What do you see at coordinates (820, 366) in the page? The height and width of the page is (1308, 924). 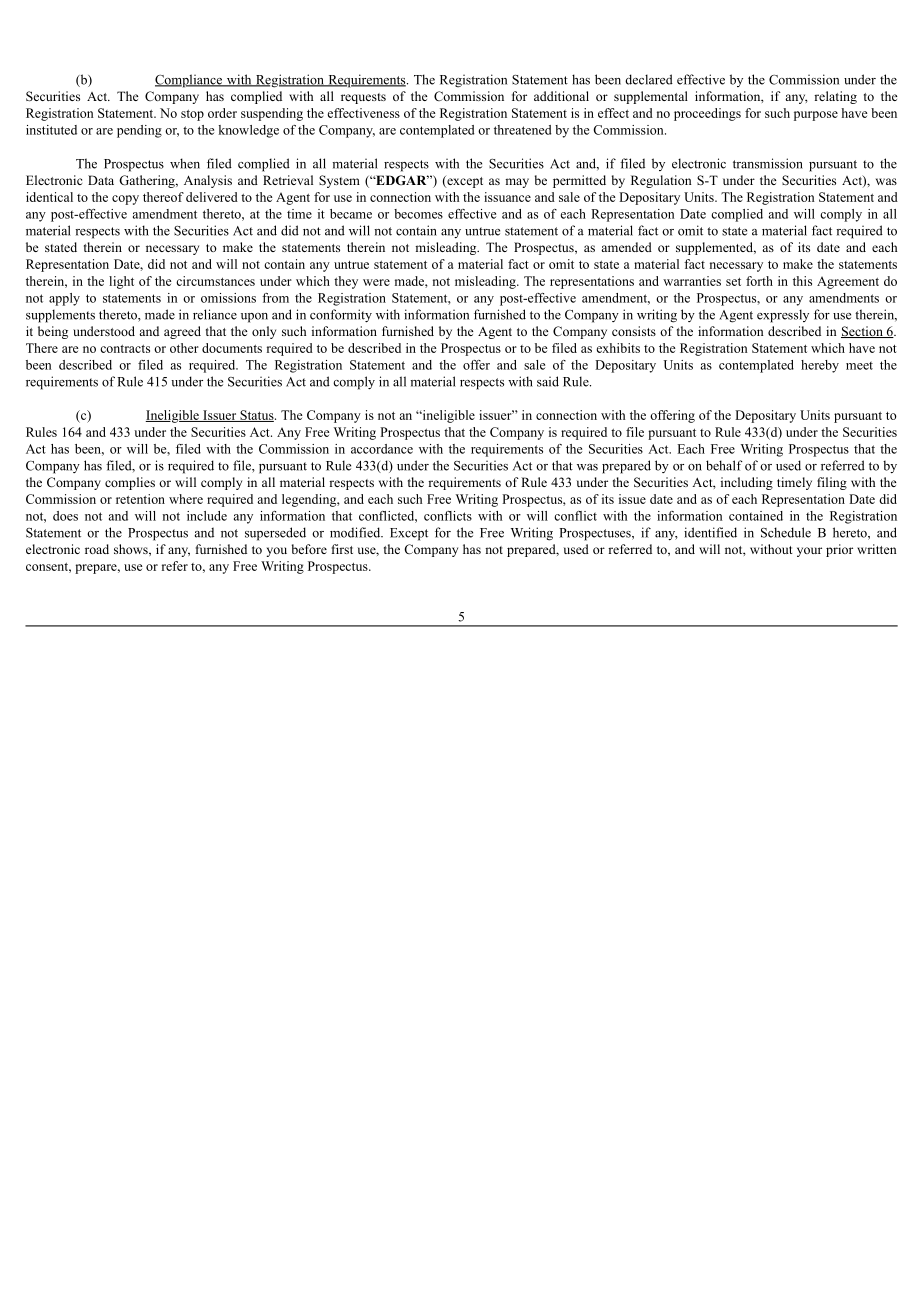 I see `hereby` at bounding box center [820, 366].
